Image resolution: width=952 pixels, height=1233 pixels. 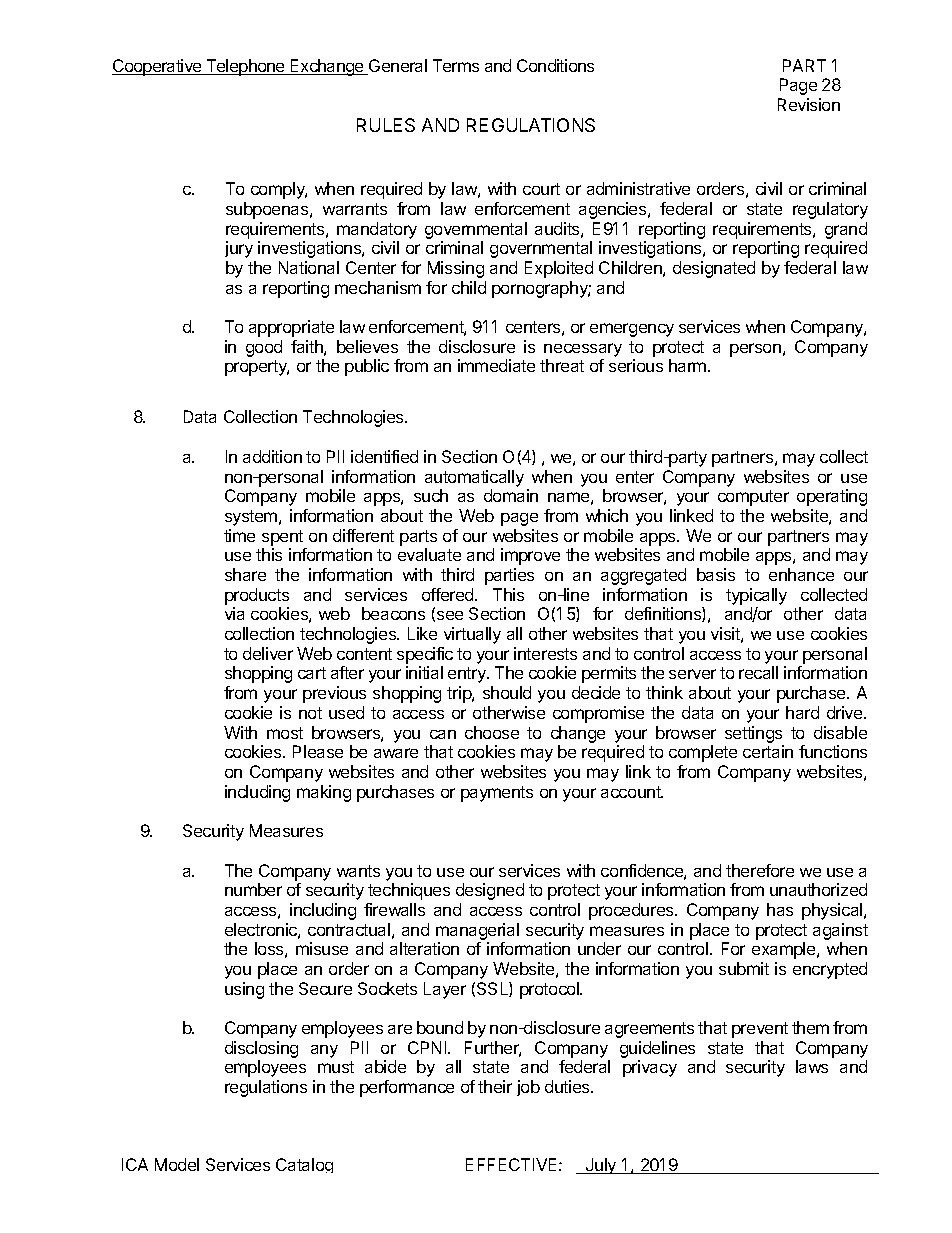 I want to click on virtually, so click(x=472, y=635).
